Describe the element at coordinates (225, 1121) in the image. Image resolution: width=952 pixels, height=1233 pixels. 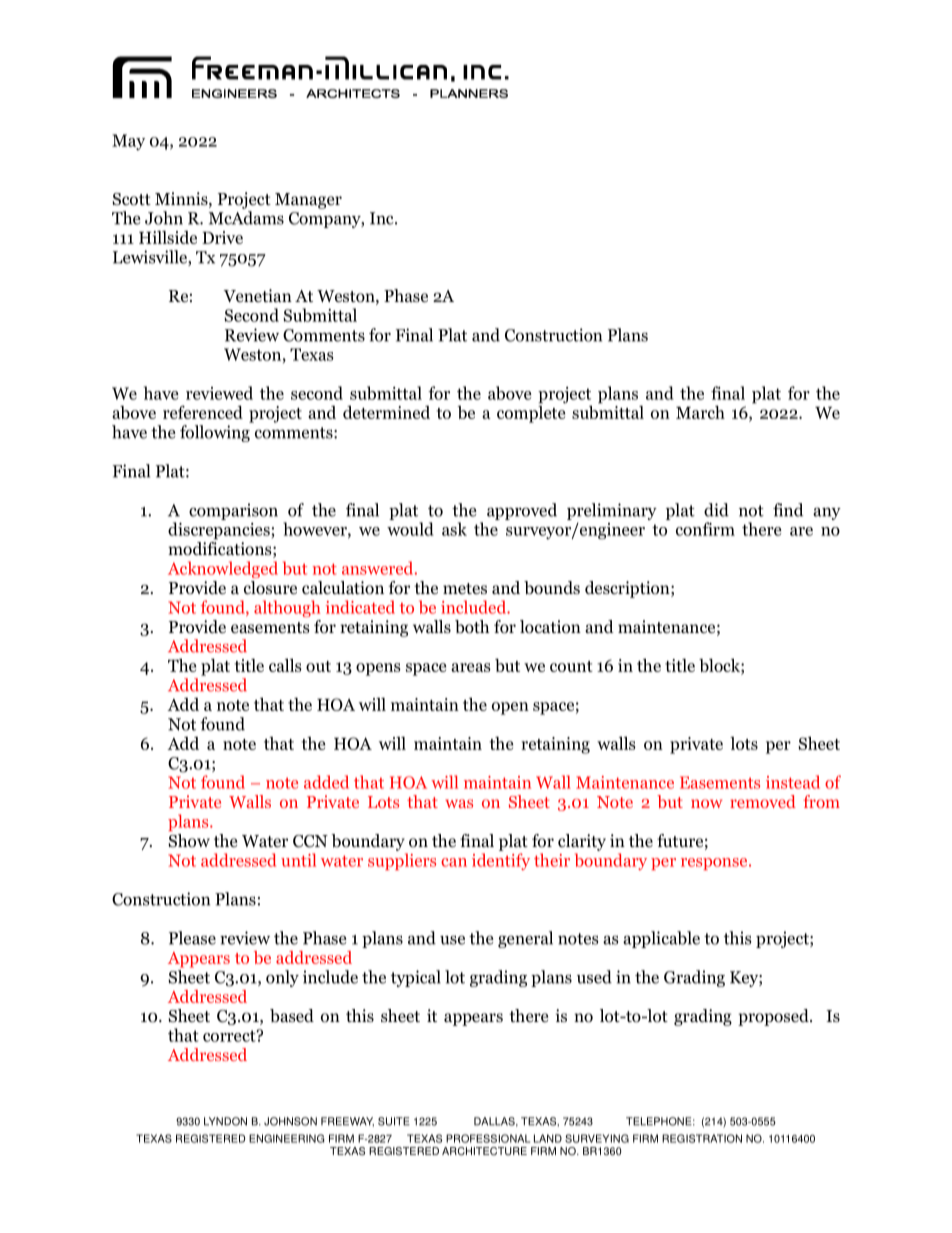
I see `LYNDON` at that location.
